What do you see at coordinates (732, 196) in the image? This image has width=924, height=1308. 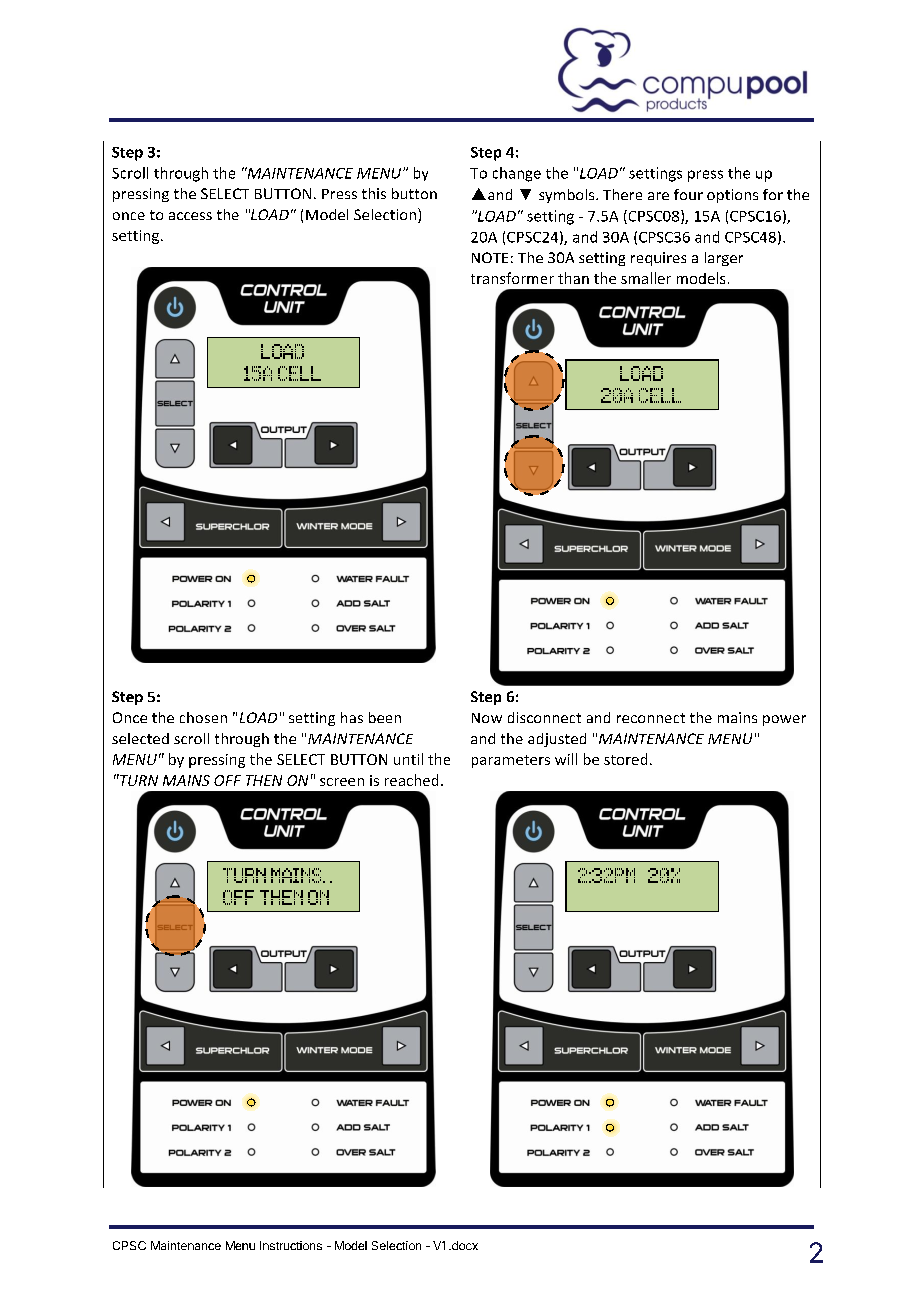 I see `options` at bounding box center [732, 196].
